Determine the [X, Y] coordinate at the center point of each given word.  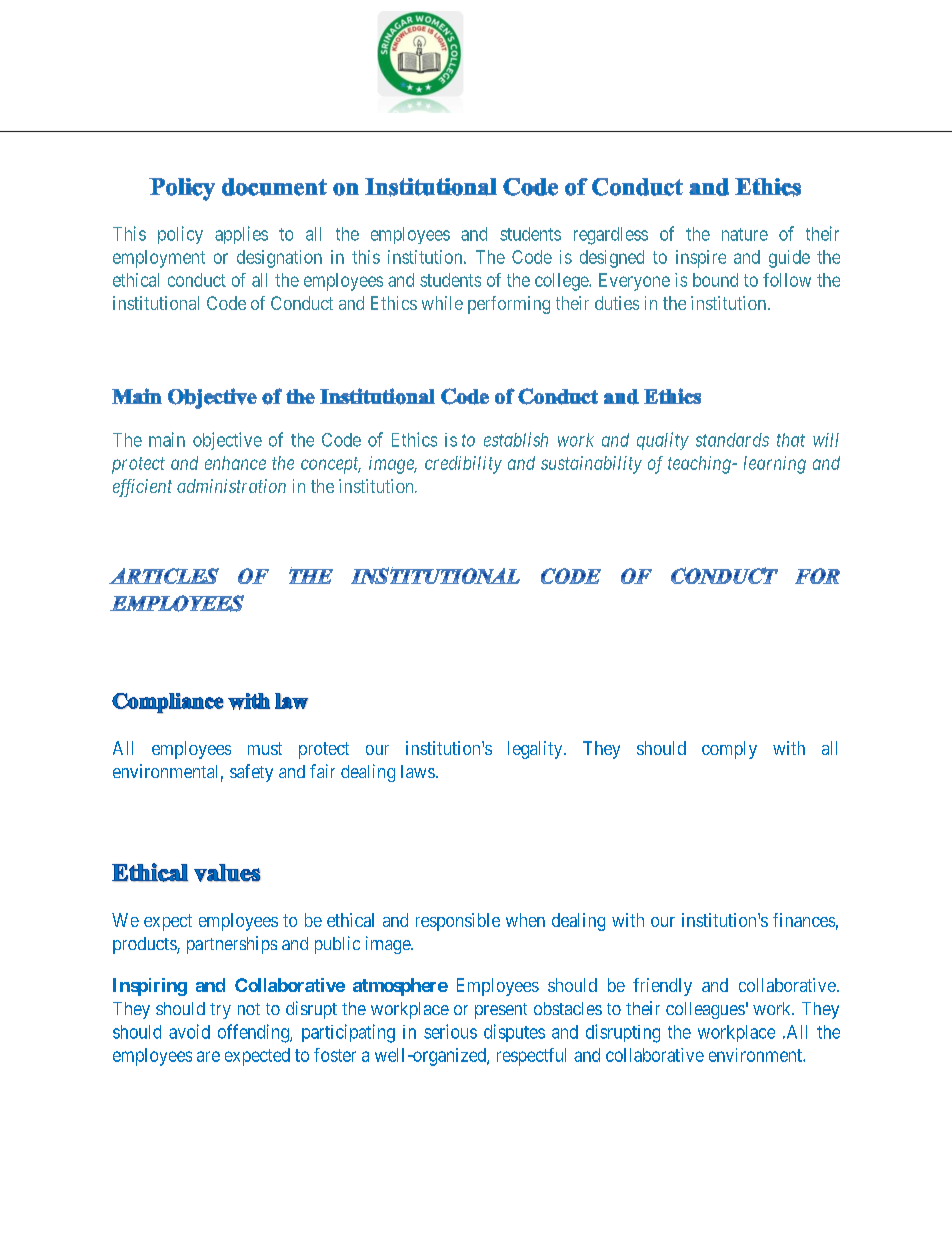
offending [254, 1033]
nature [745, 234]
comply [729, 750]
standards [732, 440]
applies [241, 235]
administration [231, 486]
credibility [463, 465]
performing [509, 305]
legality [536, 750]
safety [251, 773]
